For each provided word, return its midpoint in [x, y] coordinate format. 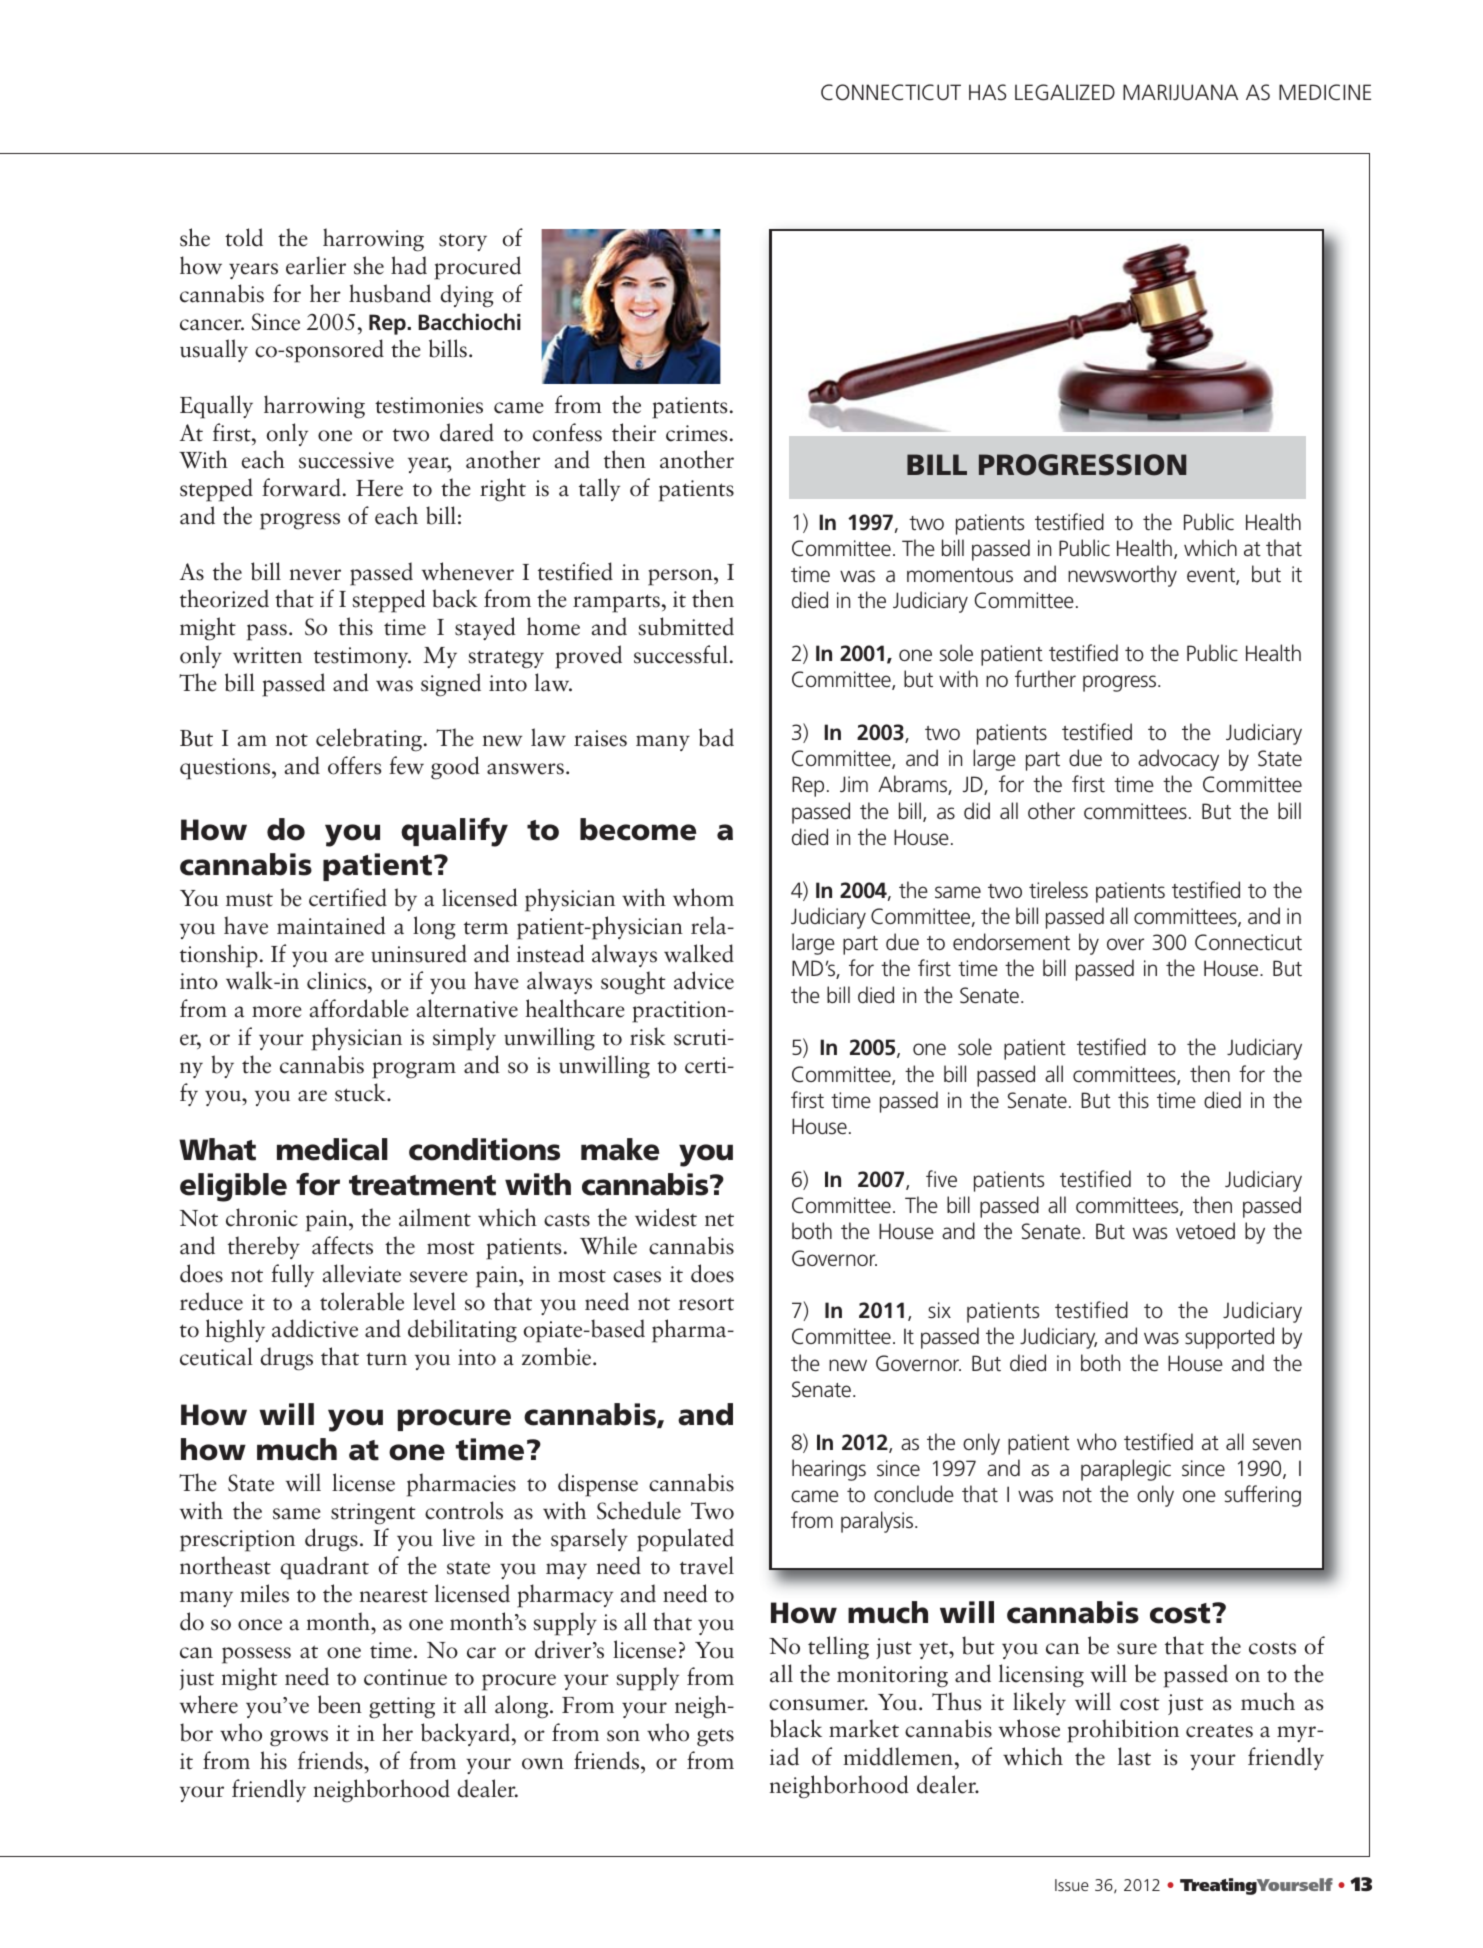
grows [299, 1738]
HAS [987, 92]
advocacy [1178, 760]
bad [716, 737]
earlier [316, 265]
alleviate [362, 1273]
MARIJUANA [1180, 92]
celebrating [369, 740]
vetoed [1205, 1231]
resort [706, 1304]
